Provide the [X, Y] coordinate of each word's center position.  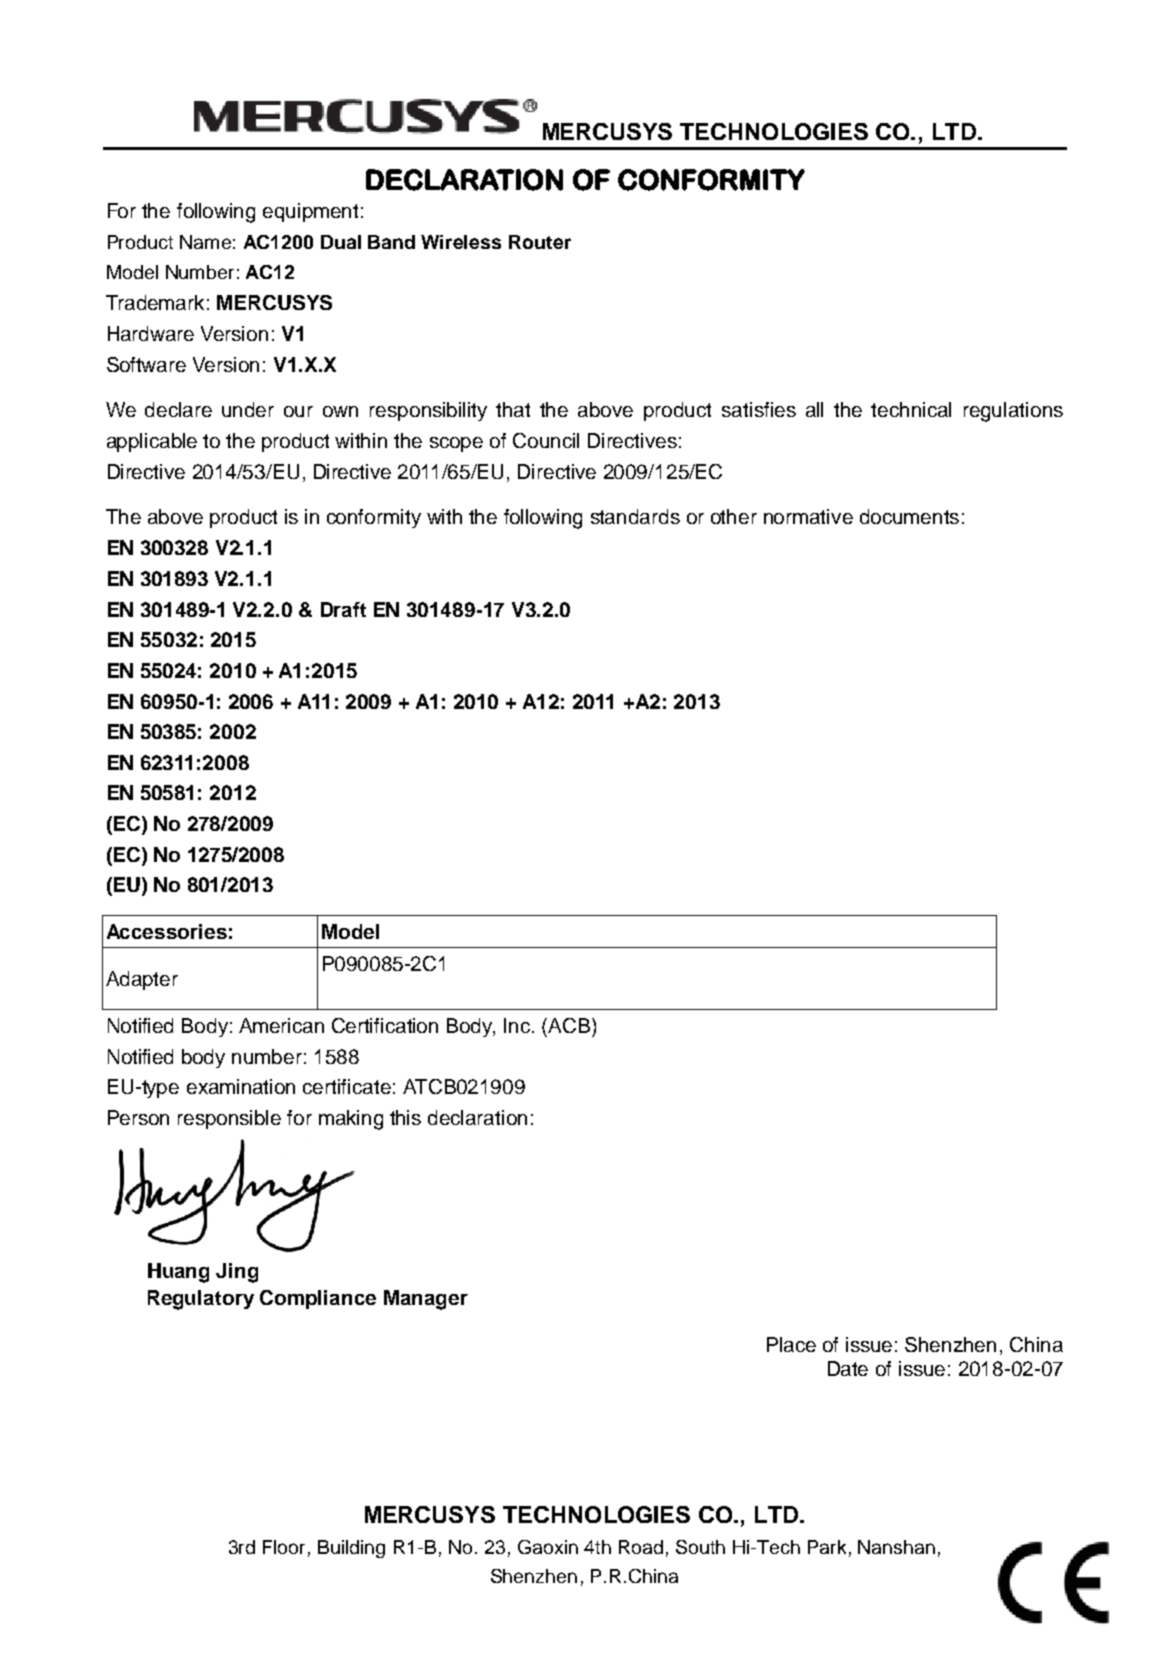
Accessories [167, 931]
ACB [570, 1025]
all [814, 409]
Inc [518, 1025]
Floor [284, 1547]
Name [205, 242]
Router [540, 242]
